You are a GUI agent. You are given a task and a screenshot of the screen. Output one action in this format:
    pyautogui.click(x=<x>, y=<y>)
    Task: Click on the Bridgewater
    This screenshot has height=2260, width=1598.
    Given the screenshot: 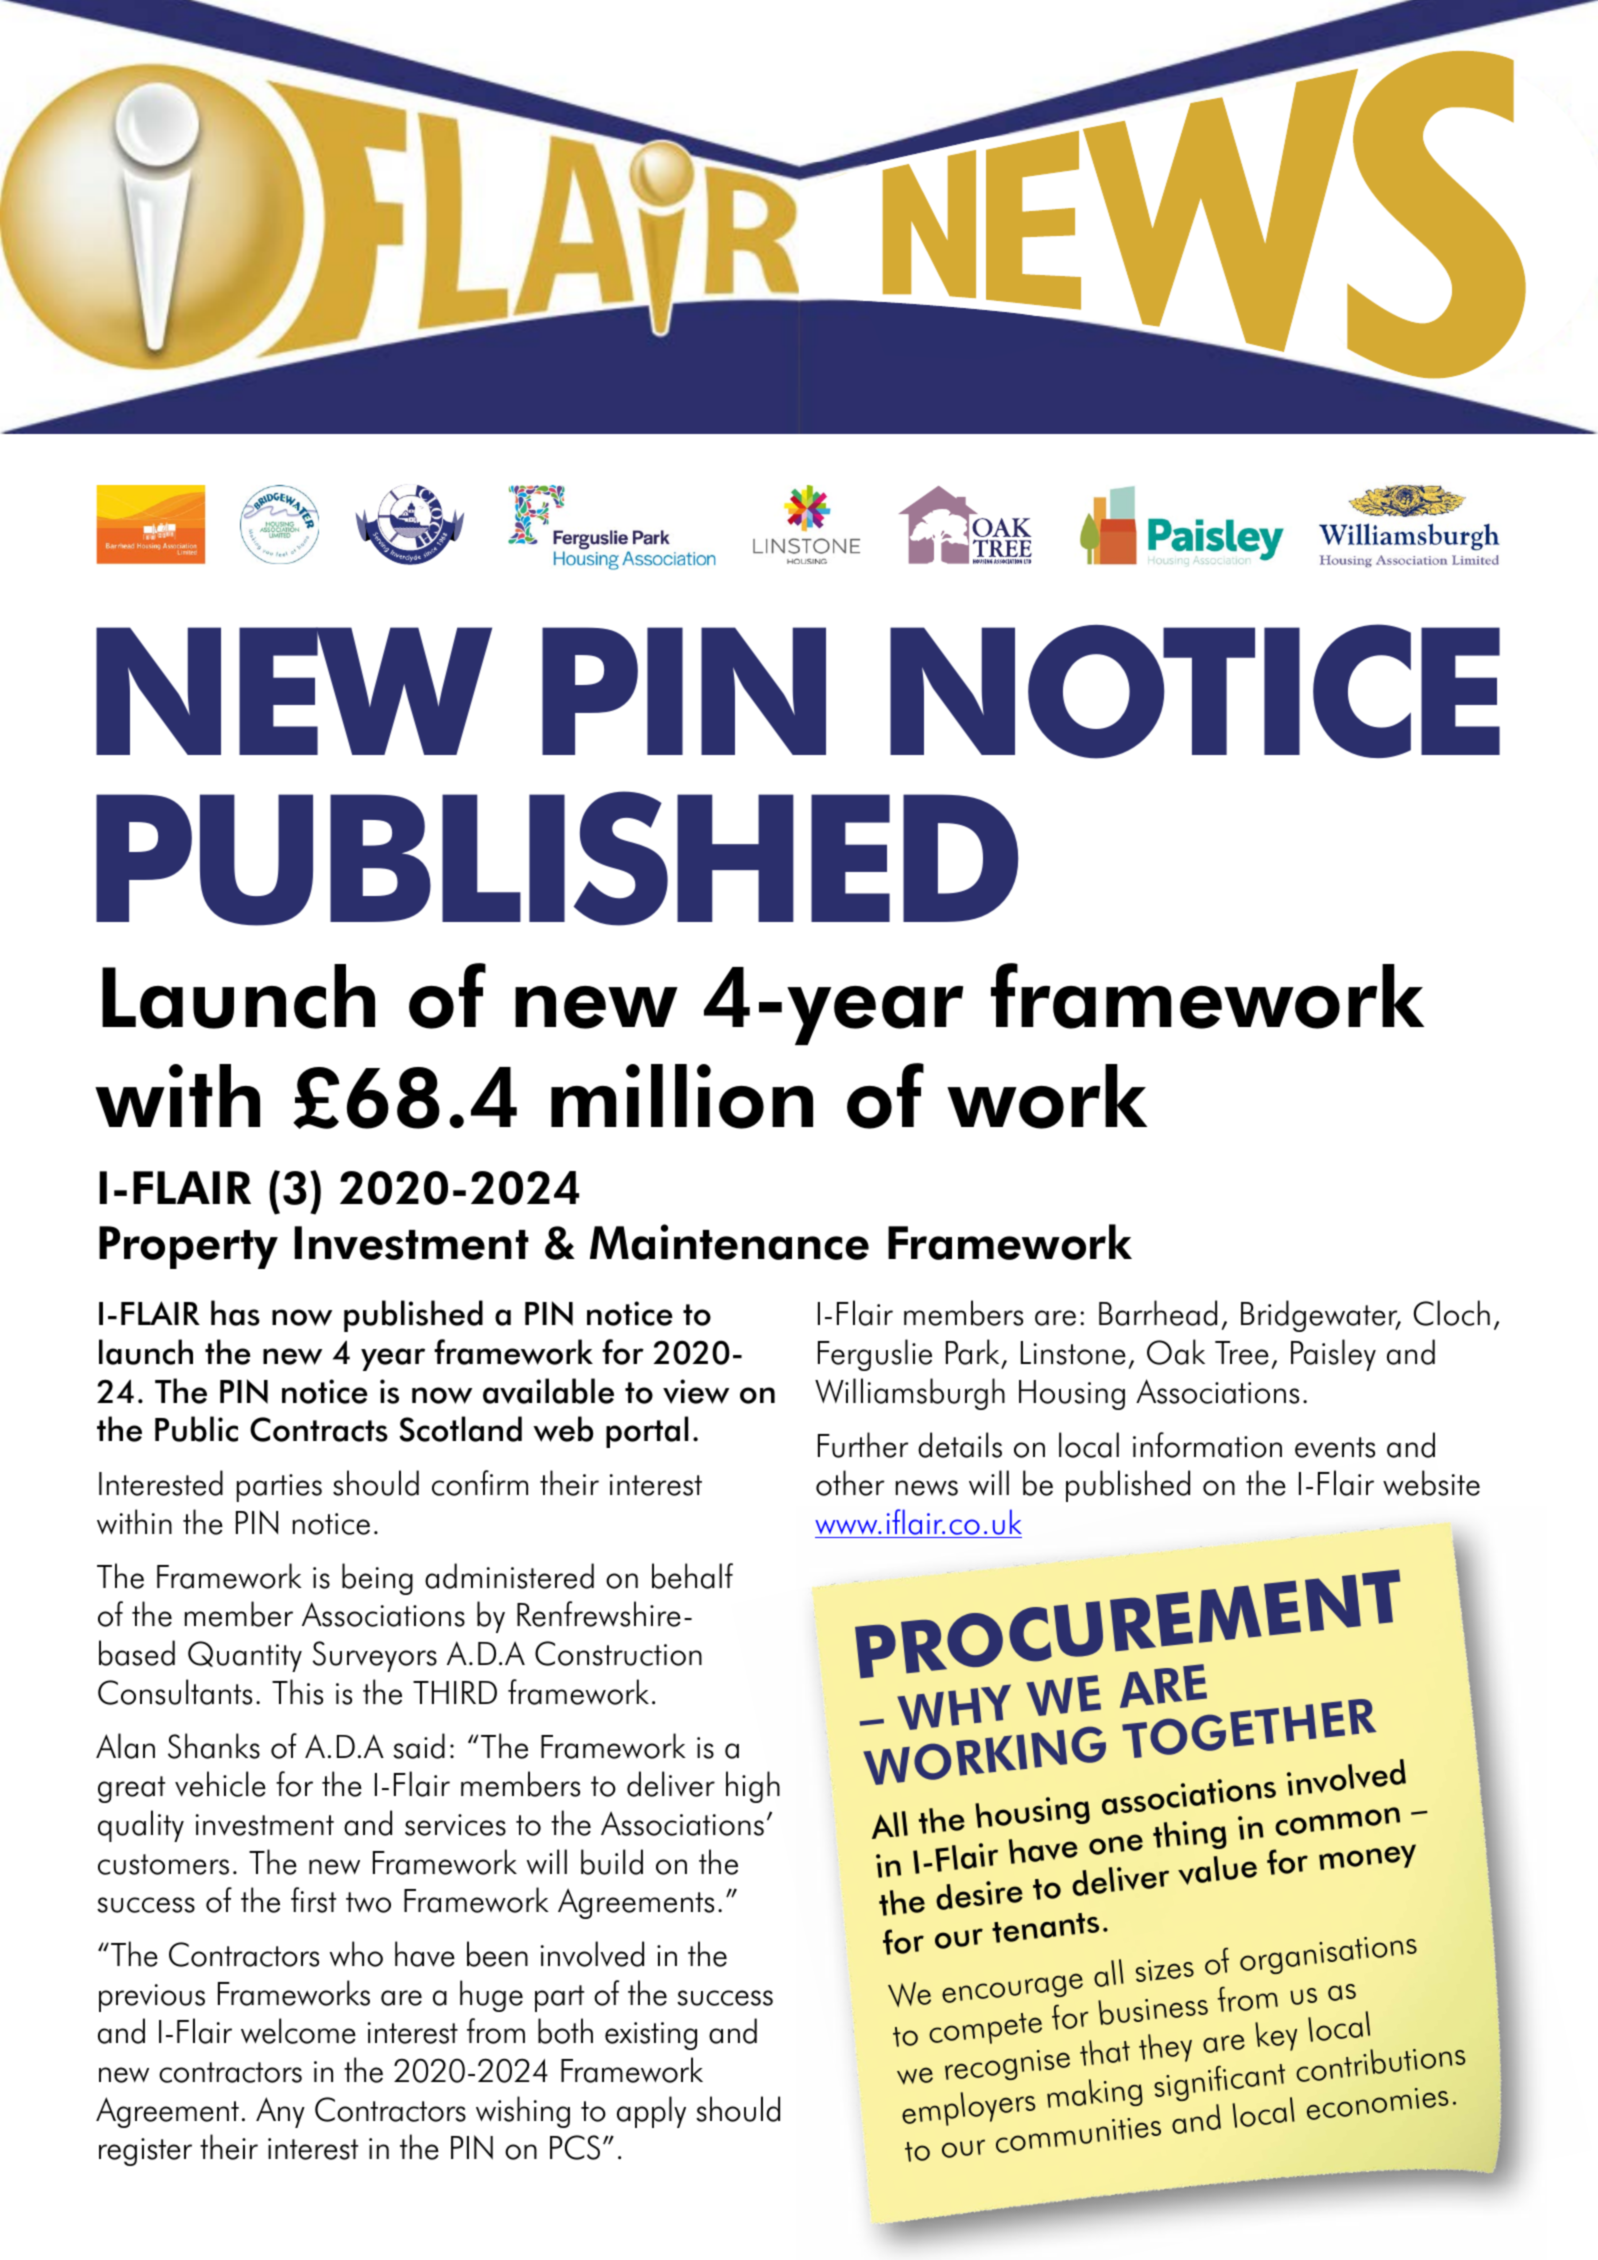 What is the action you would take?
    pyautogui.click(x=1320, y=1316)
